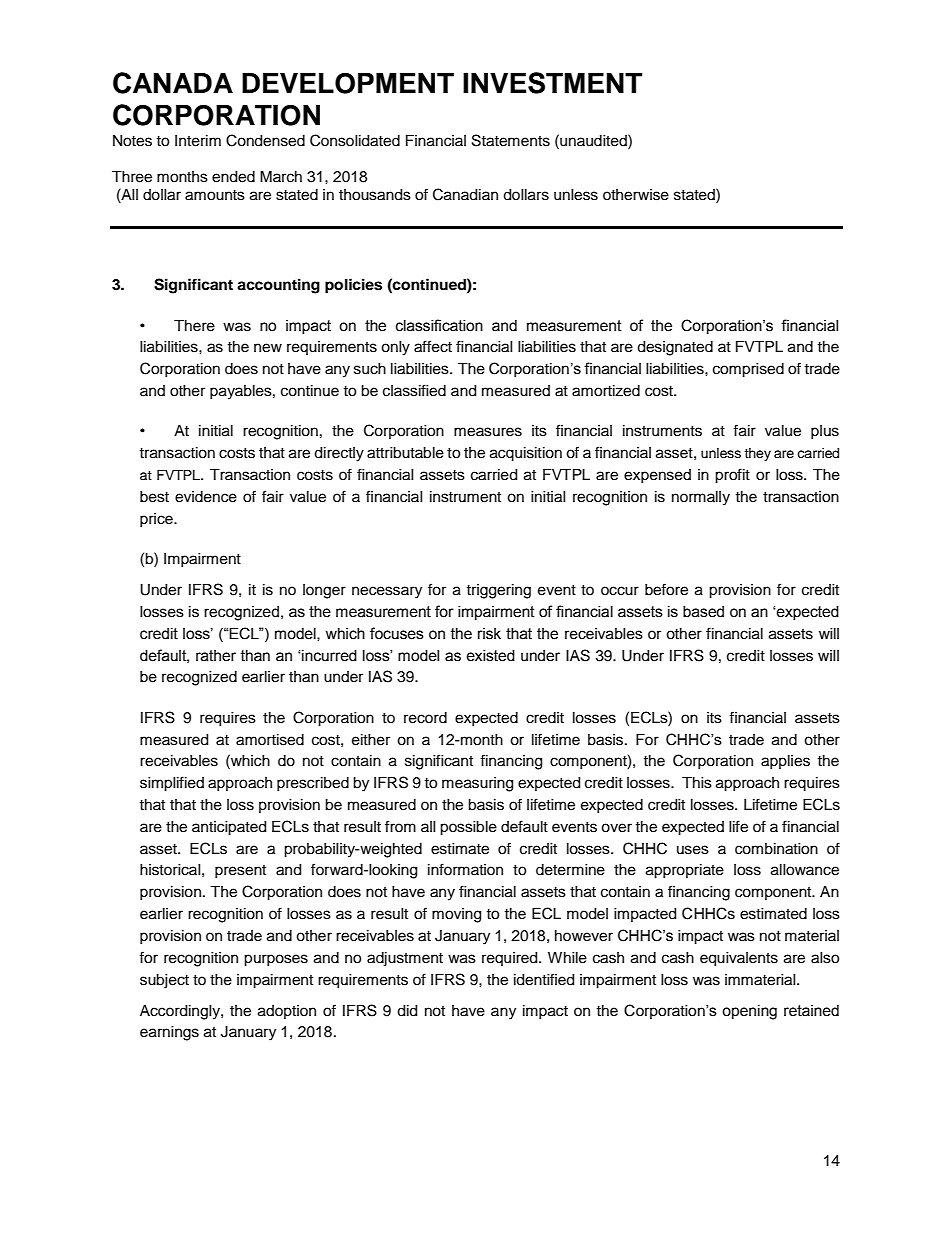  Describe the element at coordinates (498, 591) in the document. I see `triggering` at that location.
